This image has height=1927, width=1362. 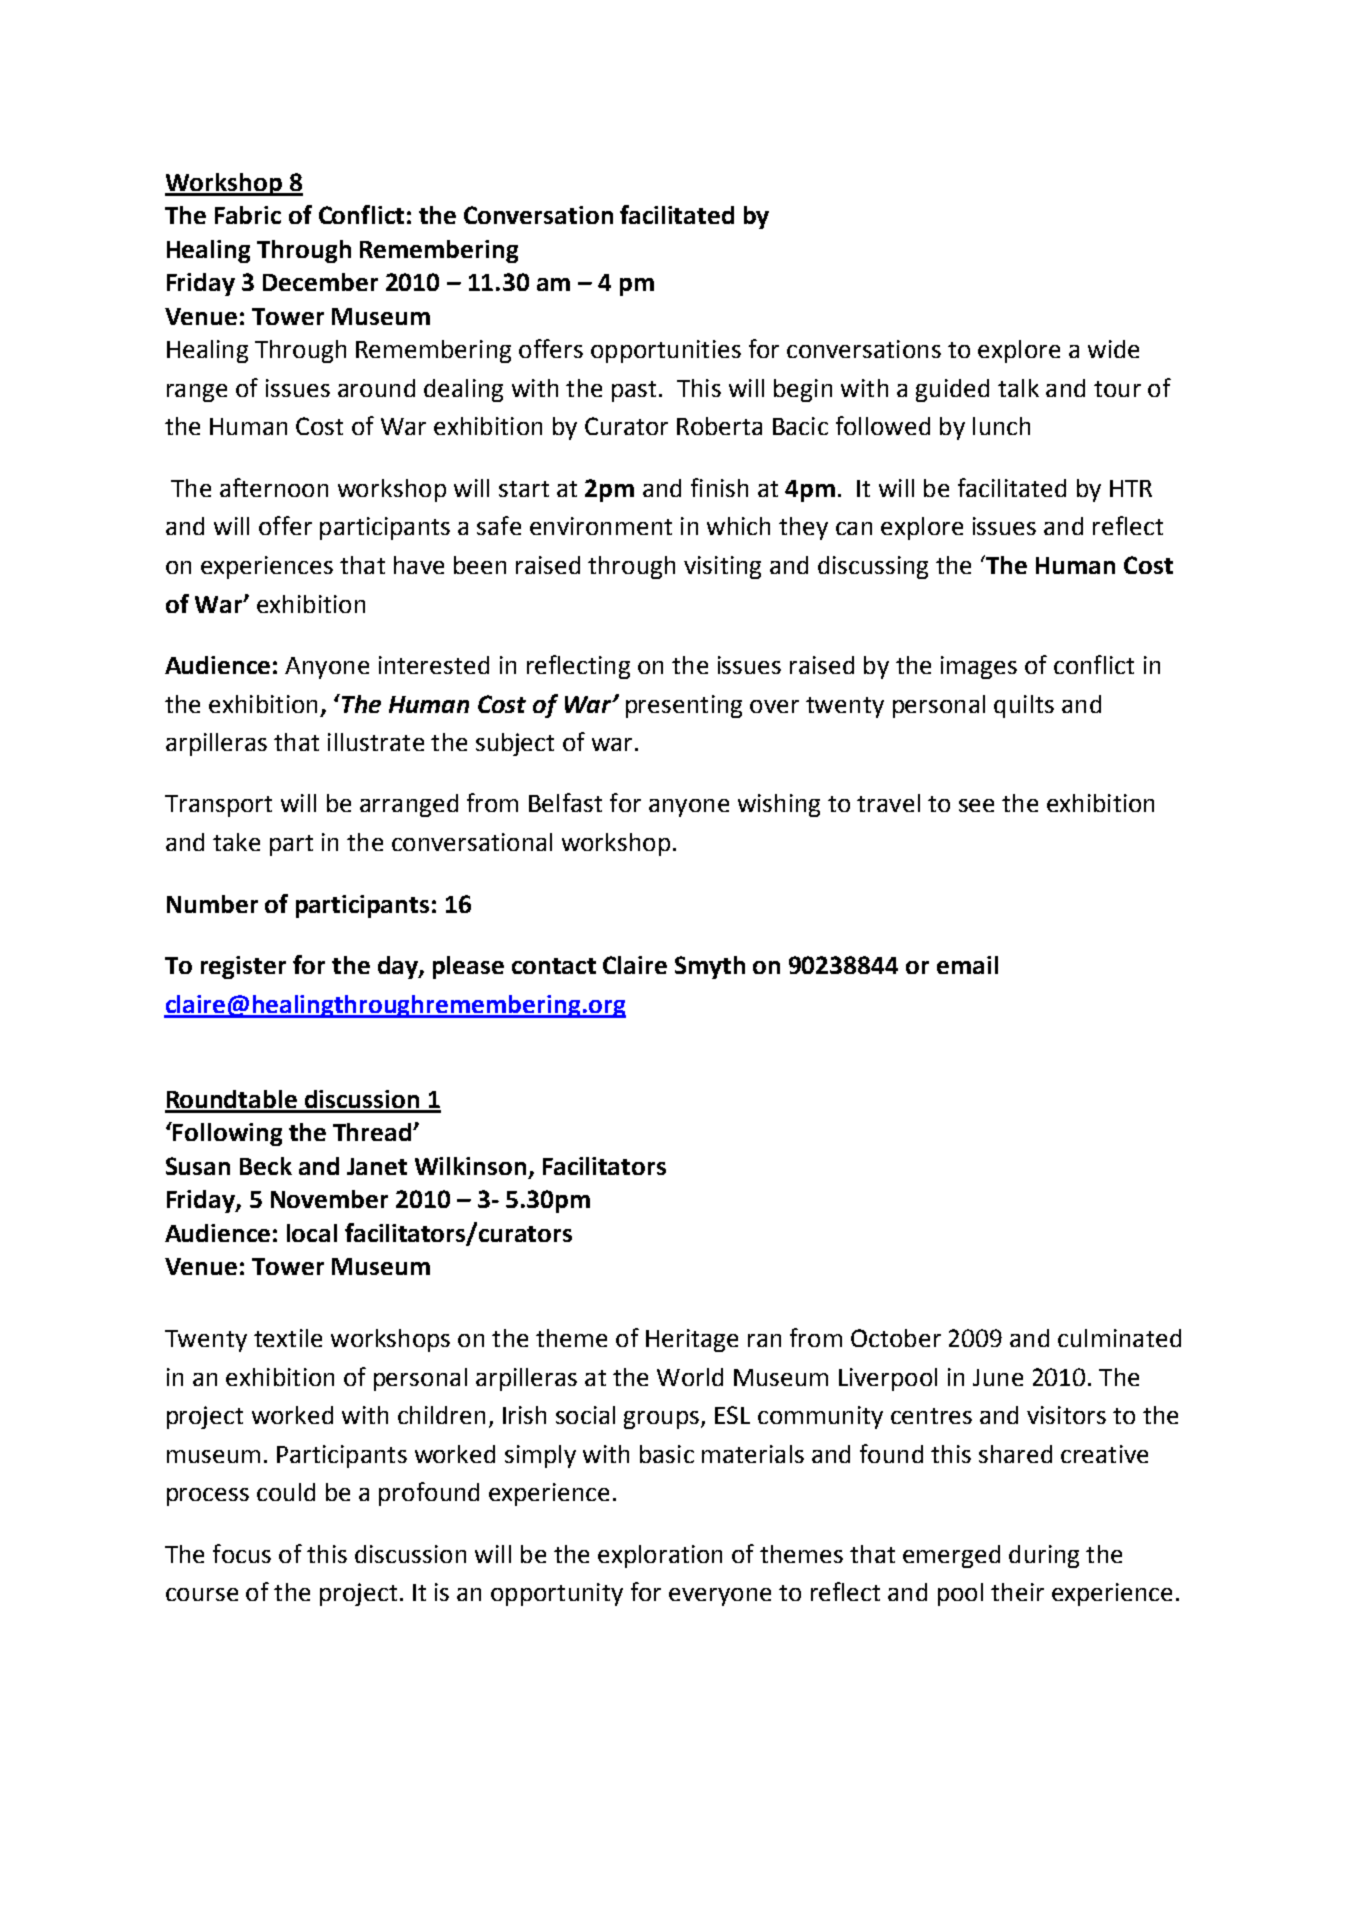 What do you see at coordinates (1044, 1556) in the image?
I see `during` at bounding box center [1044, 1556].
